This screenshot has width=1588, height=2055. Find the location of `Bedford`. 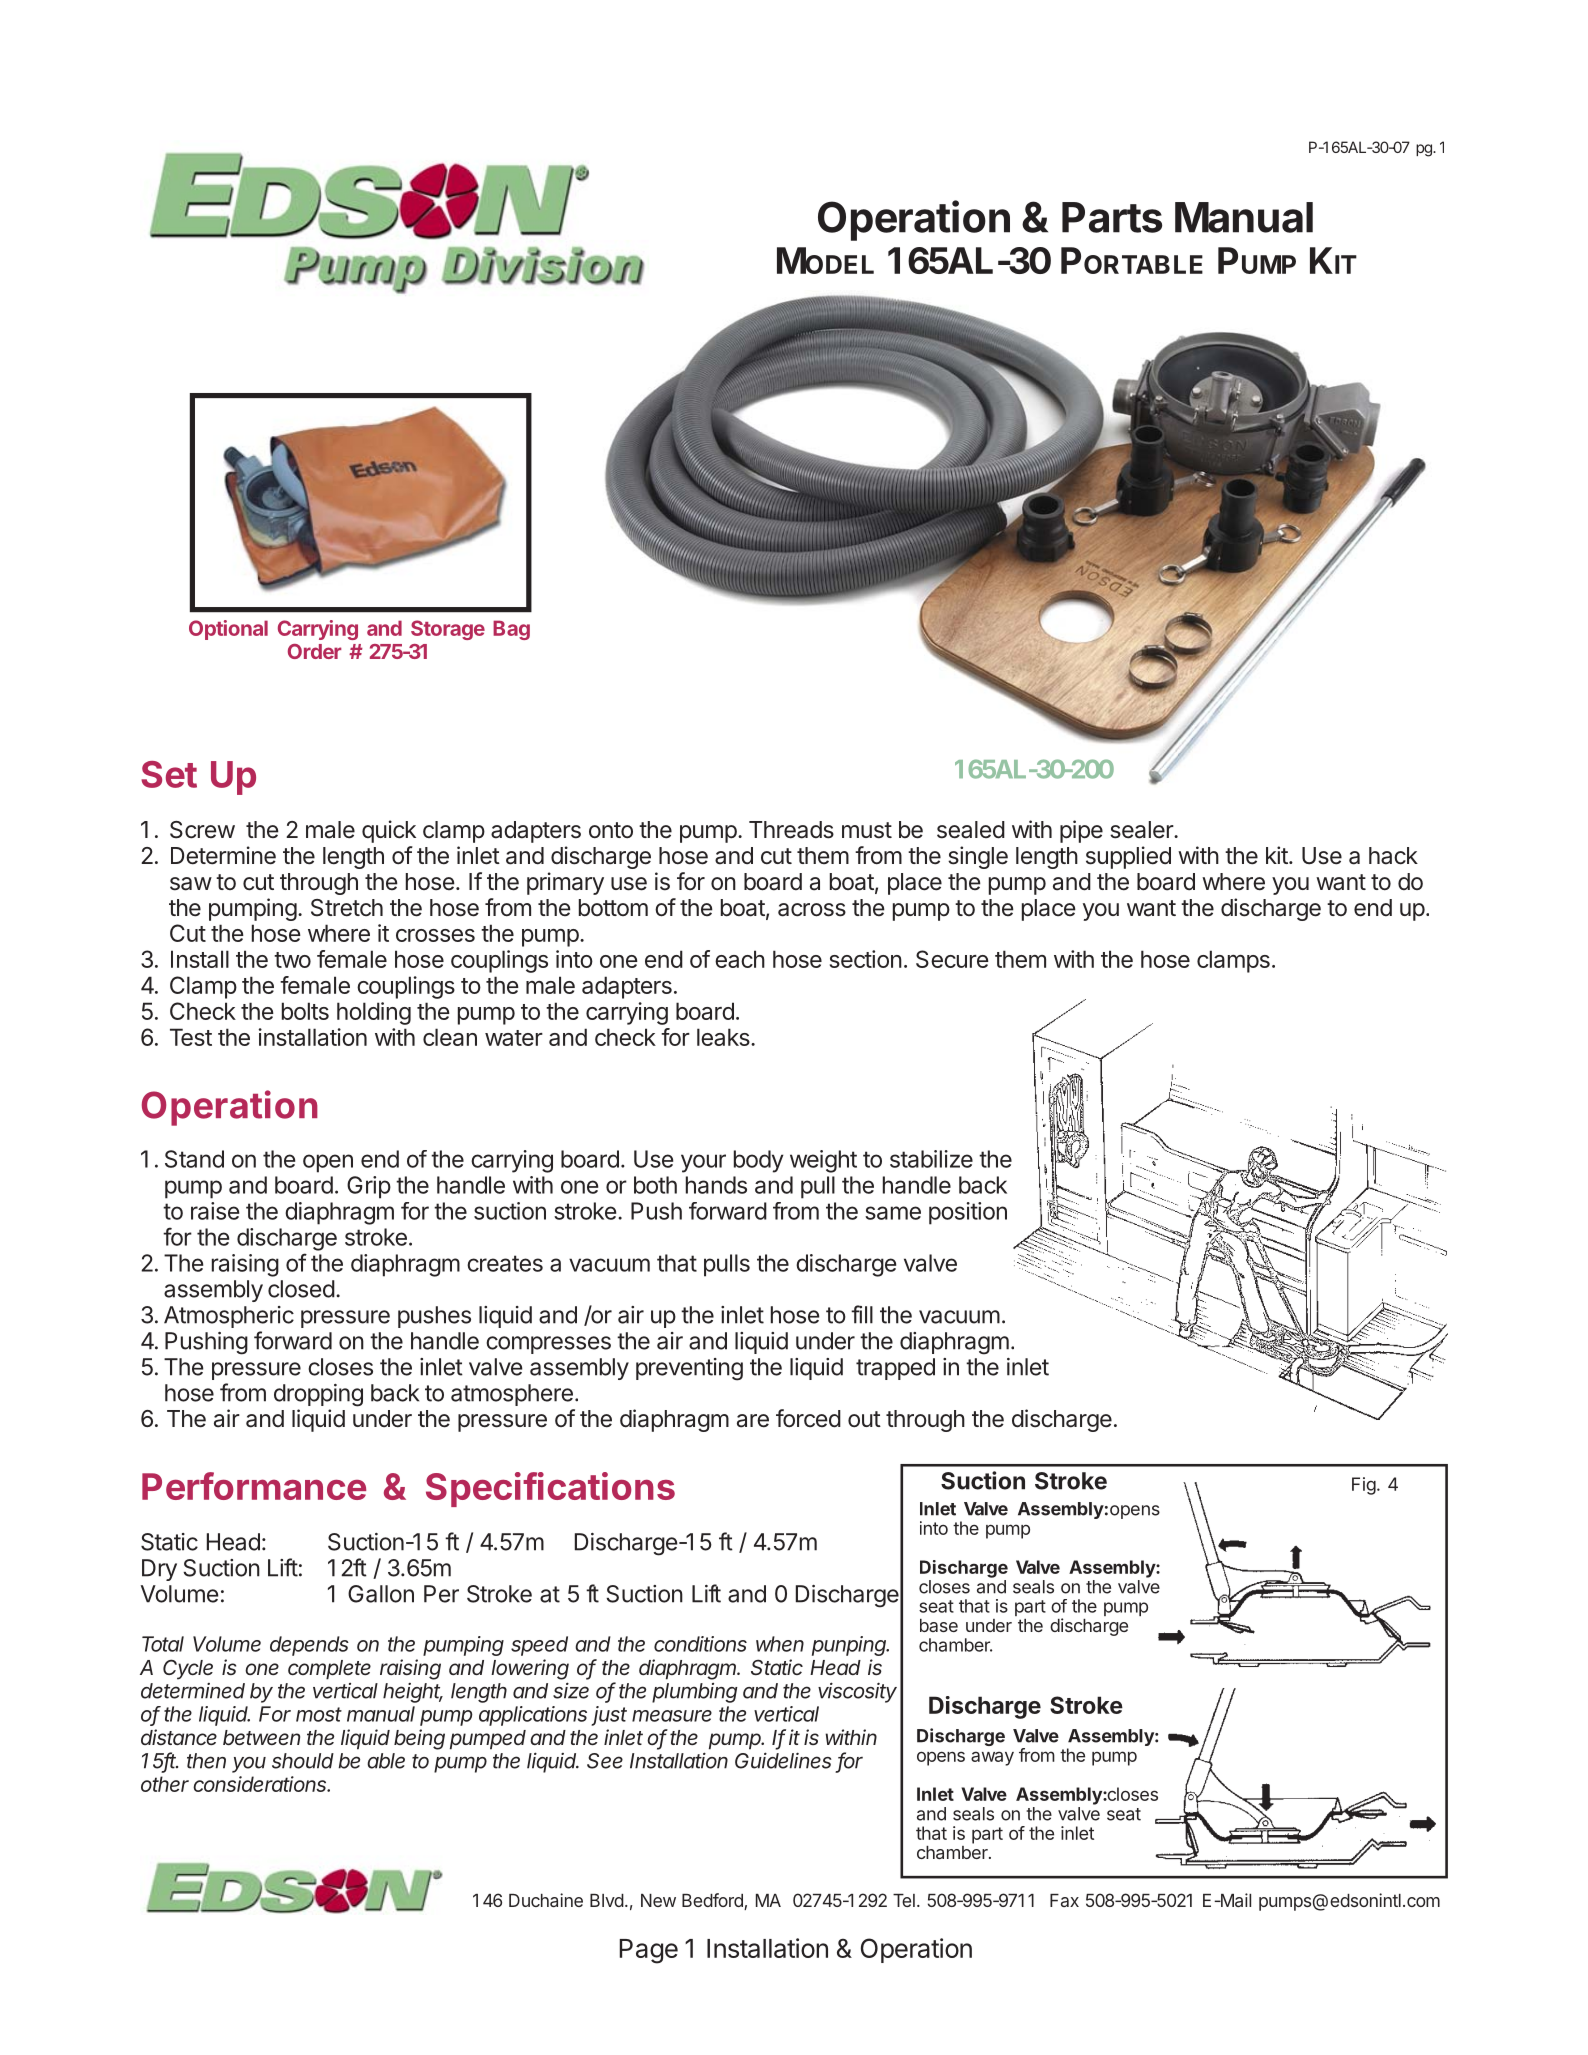

Bedford is located at coordinates (713, 1901).
